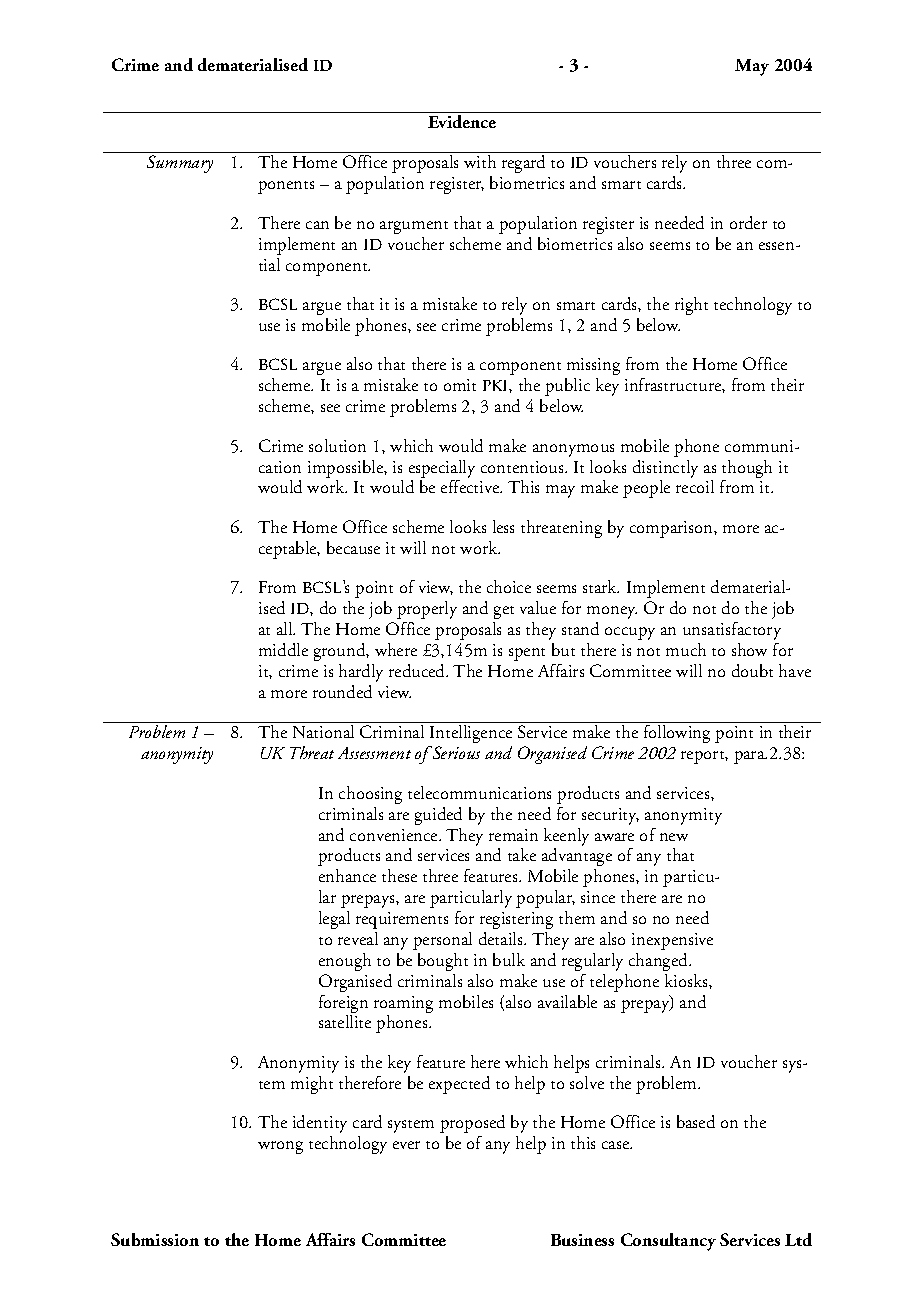 The width and height of the page is (924, 1308). I want to click on wrong, so click(280, 1147).
